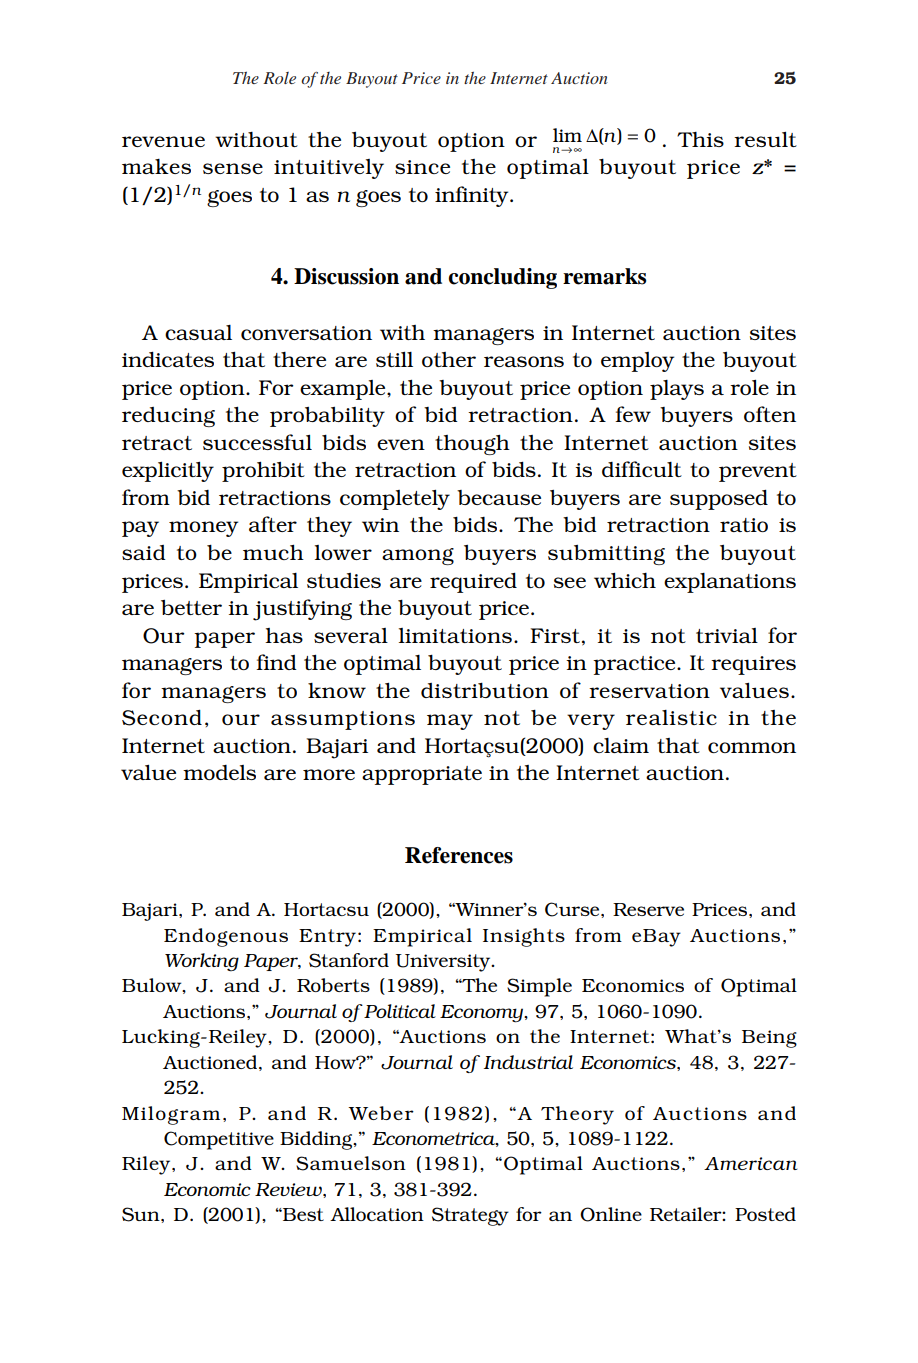  I want to click on because, so click(499, 497).
